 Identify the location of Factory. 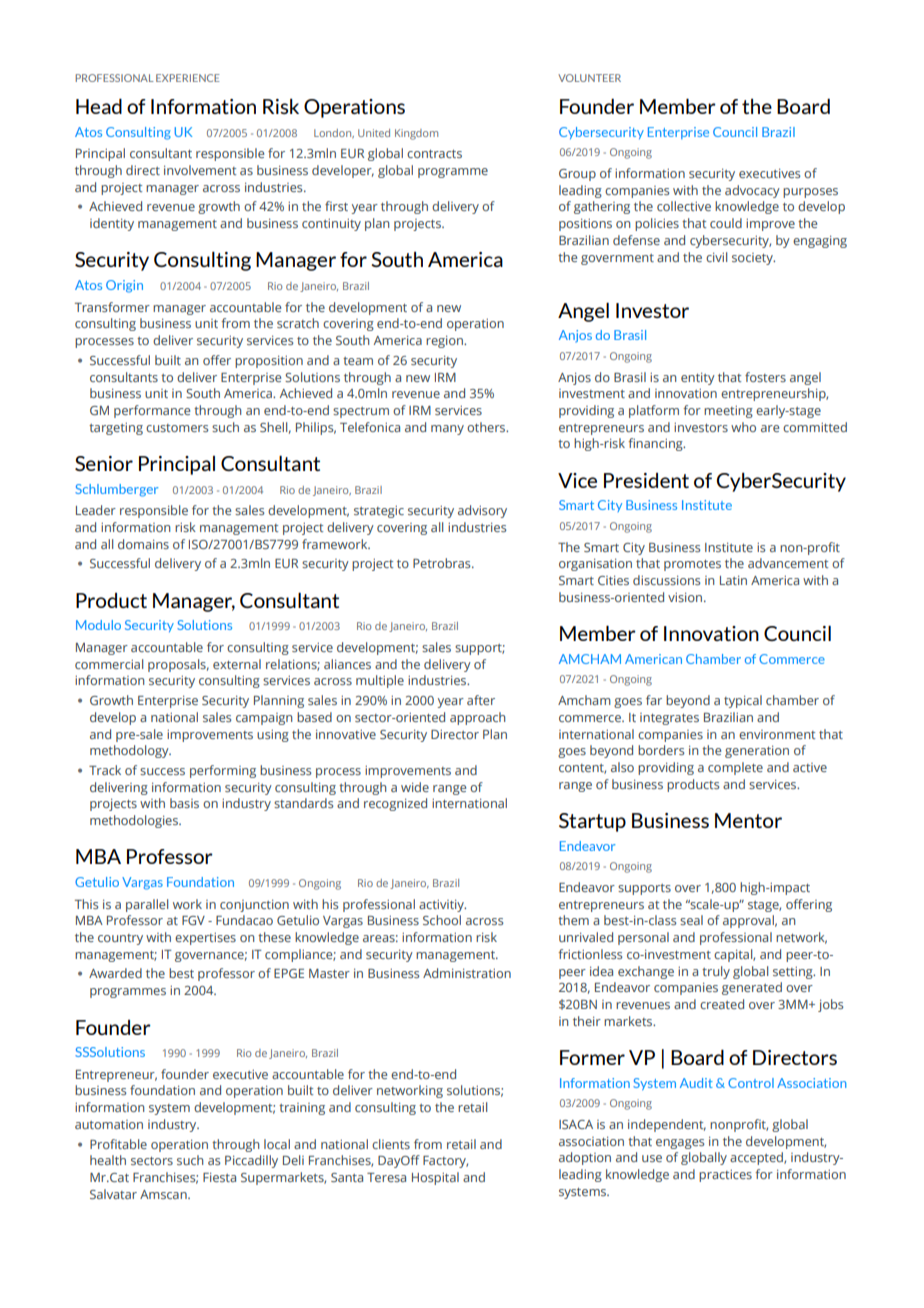
(445, 1162).
